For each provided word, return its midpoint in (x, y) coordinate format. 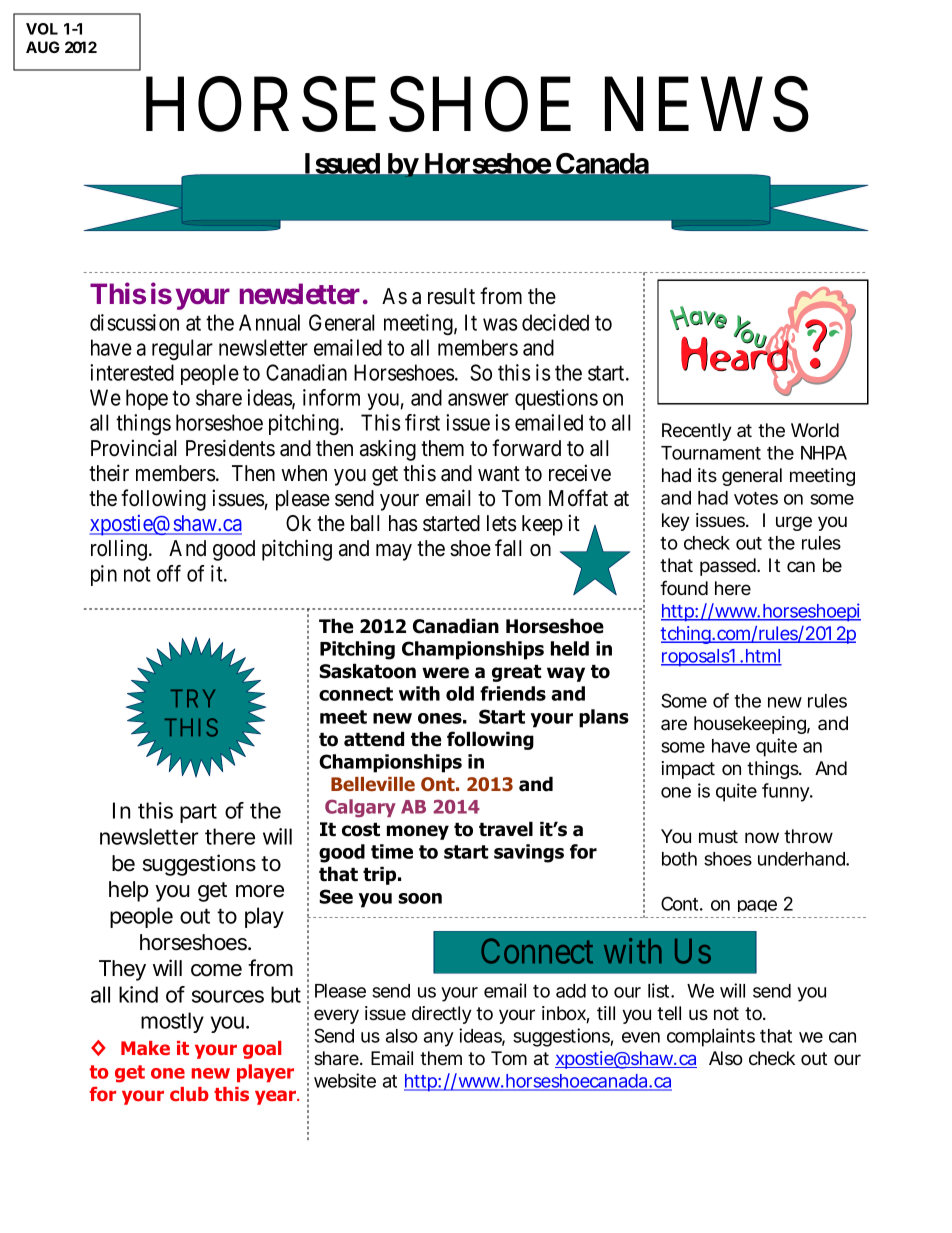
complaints (711, 1037)
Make (145, 1048)
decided (555, 322)
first (422, 422)
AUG (43, 47)
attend (374, 739)
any (439, 1039)
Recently (697, 432)
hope (147, 399)
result (451, 296)
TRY (193, 698)
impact (688, 770)
